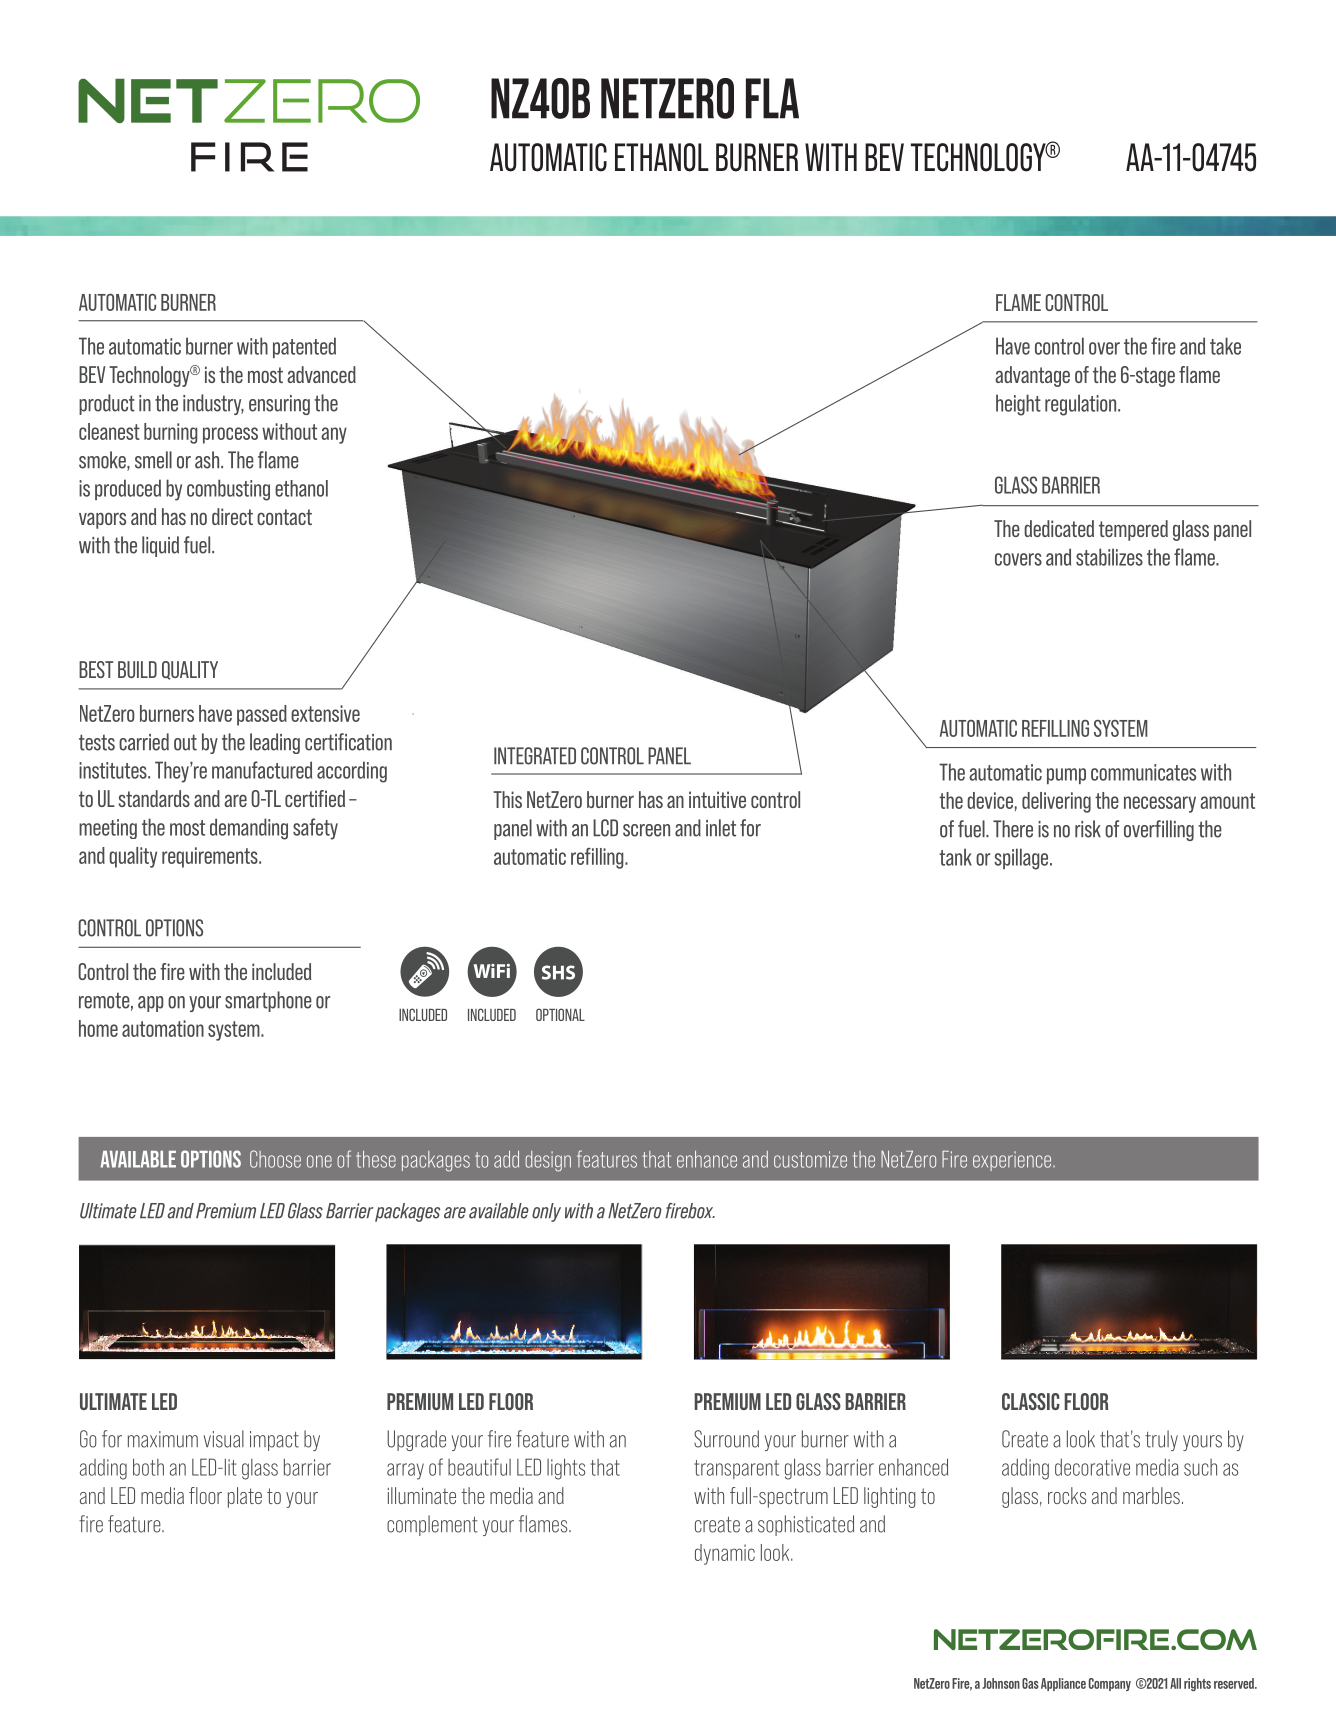  I want to click on patented, so click(304, 347).
